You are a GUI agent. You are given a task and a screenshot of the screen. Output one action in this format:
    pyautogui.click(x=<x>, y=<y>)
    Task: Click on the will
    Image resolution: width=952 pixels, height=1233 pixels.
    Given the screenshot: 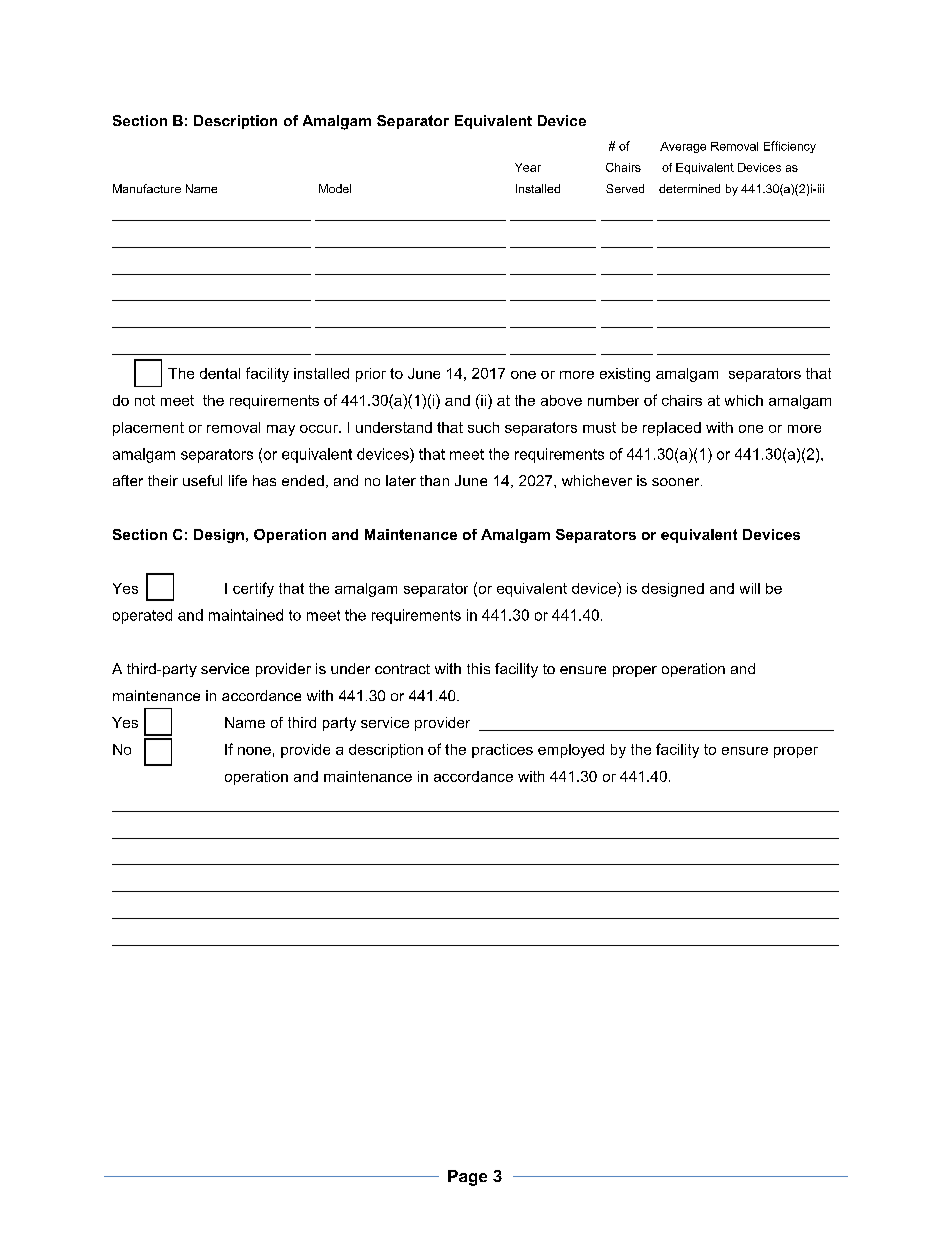 What is the action you would take?
    pyautogui.click(x=750, y=588)
